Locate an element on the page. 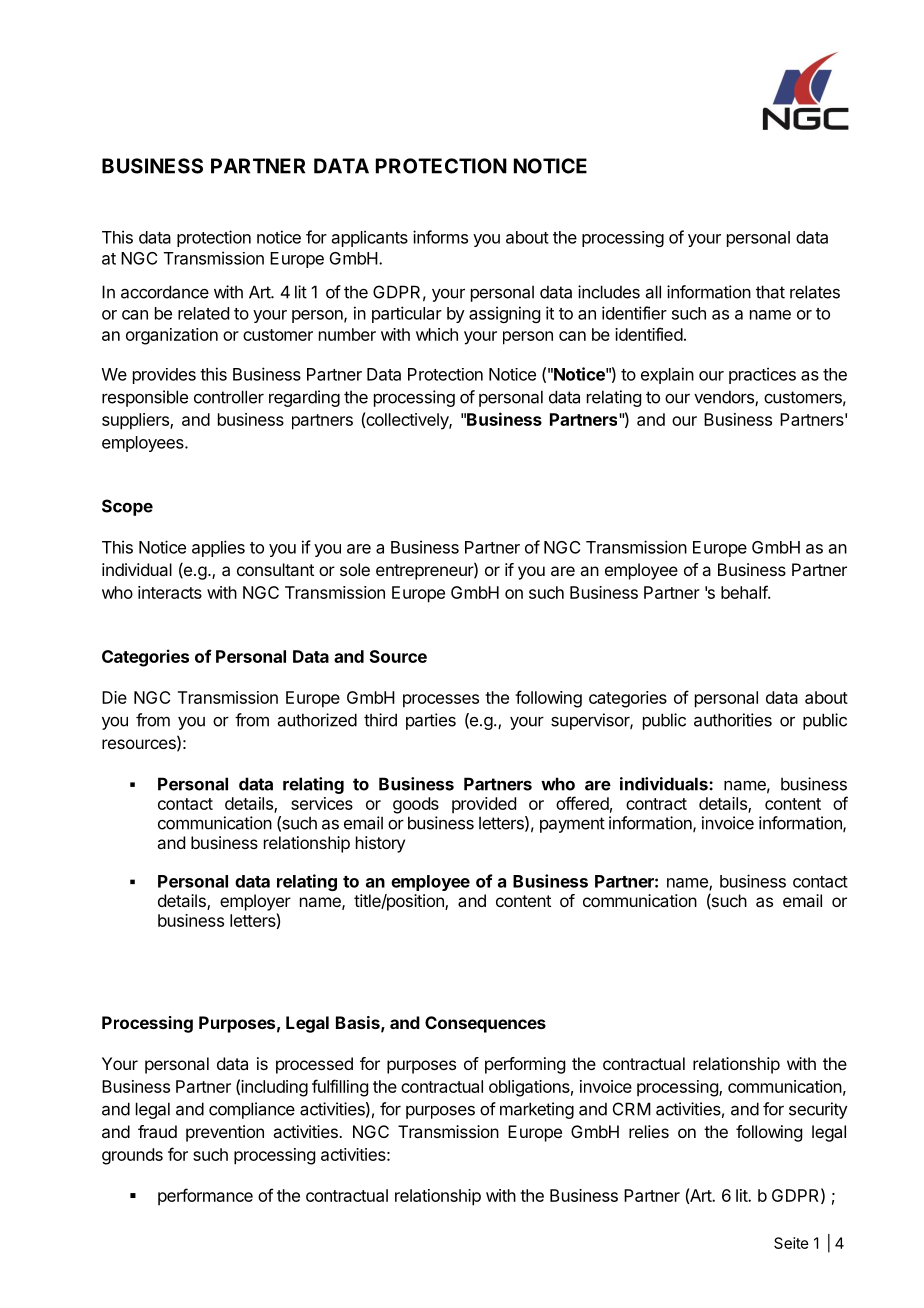 The width and height of the page is (924, 1308). behalf is located at coordinates (745, 592).
